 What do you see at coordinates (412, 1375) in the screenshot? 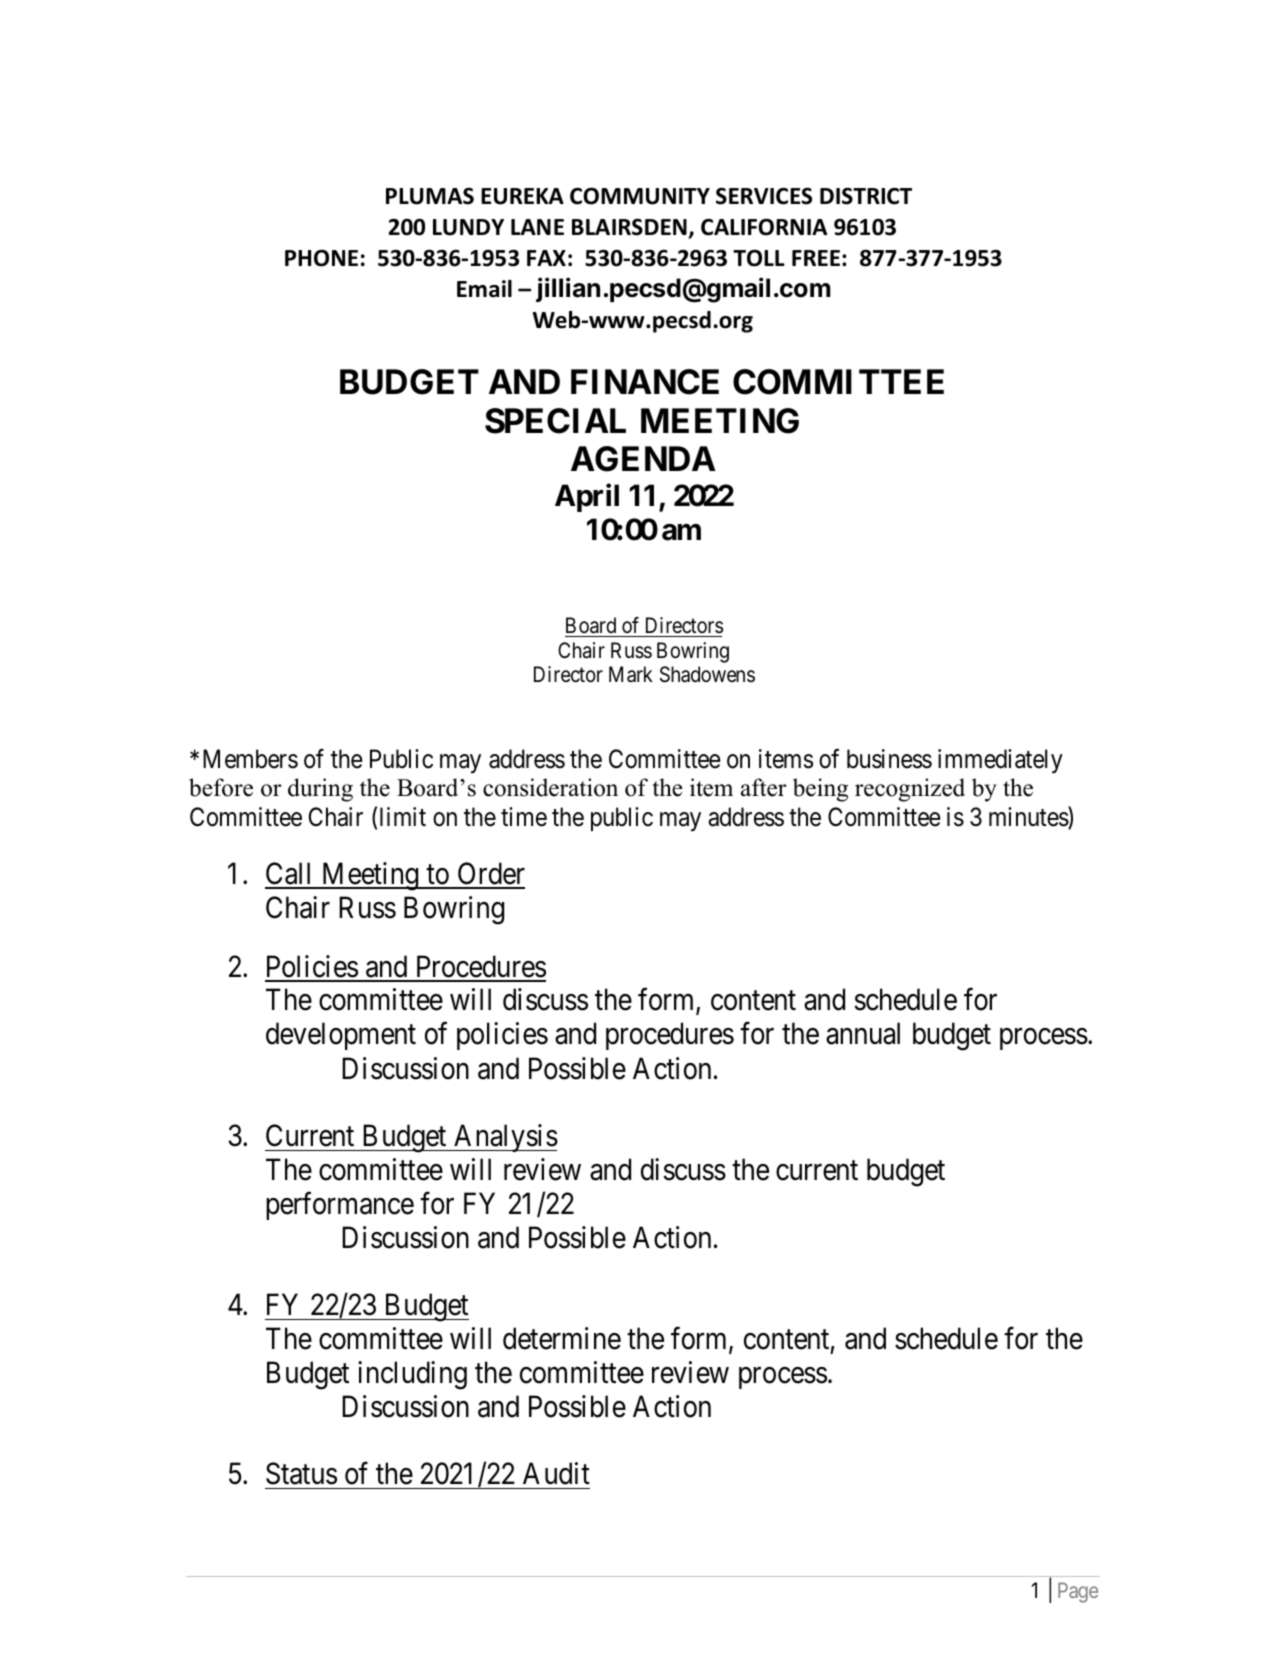
I see `including` at bounding box center [412, 1375].
